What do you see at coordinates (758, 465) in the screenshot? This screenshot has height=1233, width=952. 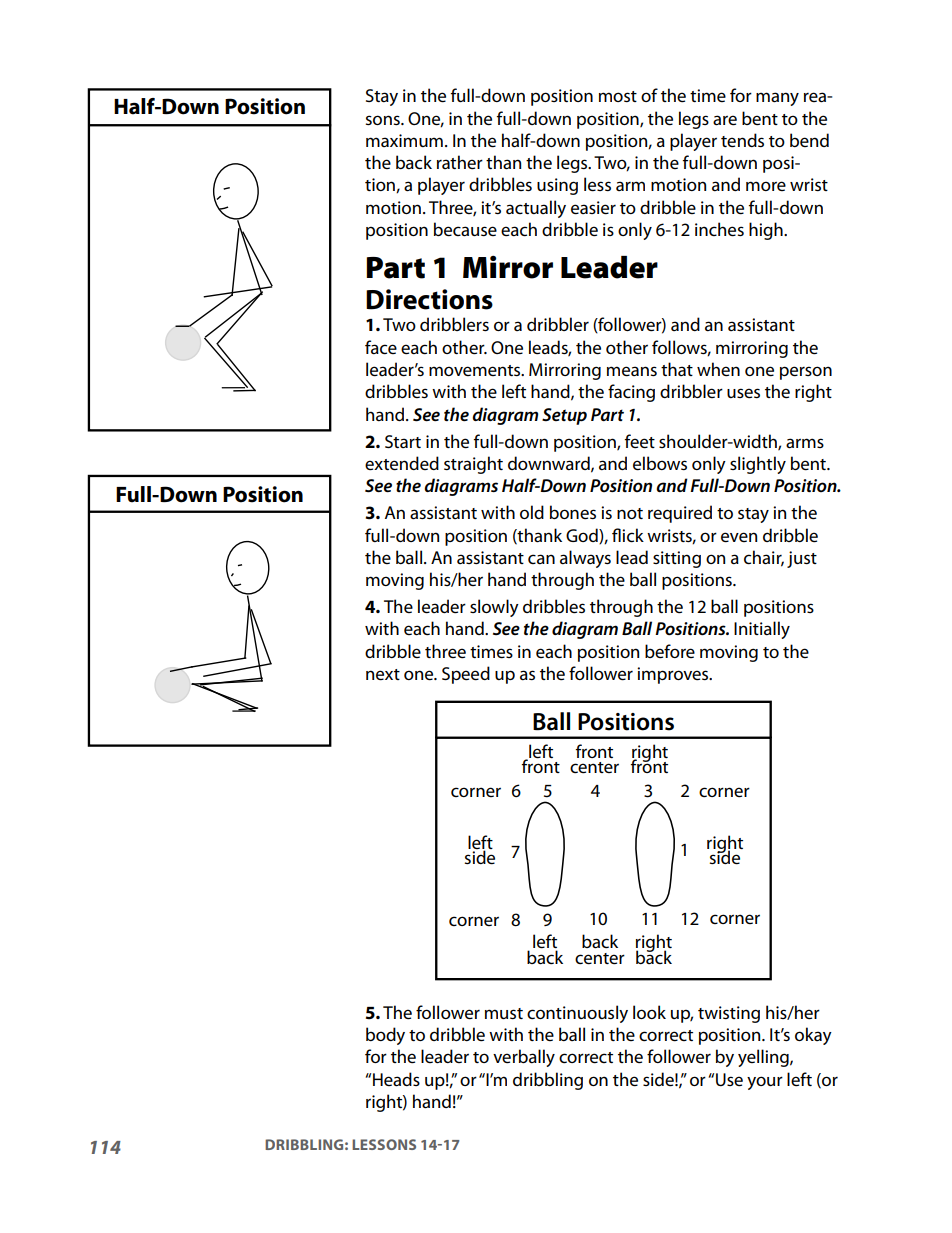 I see `slightly` at bounding box center [758, 465].
